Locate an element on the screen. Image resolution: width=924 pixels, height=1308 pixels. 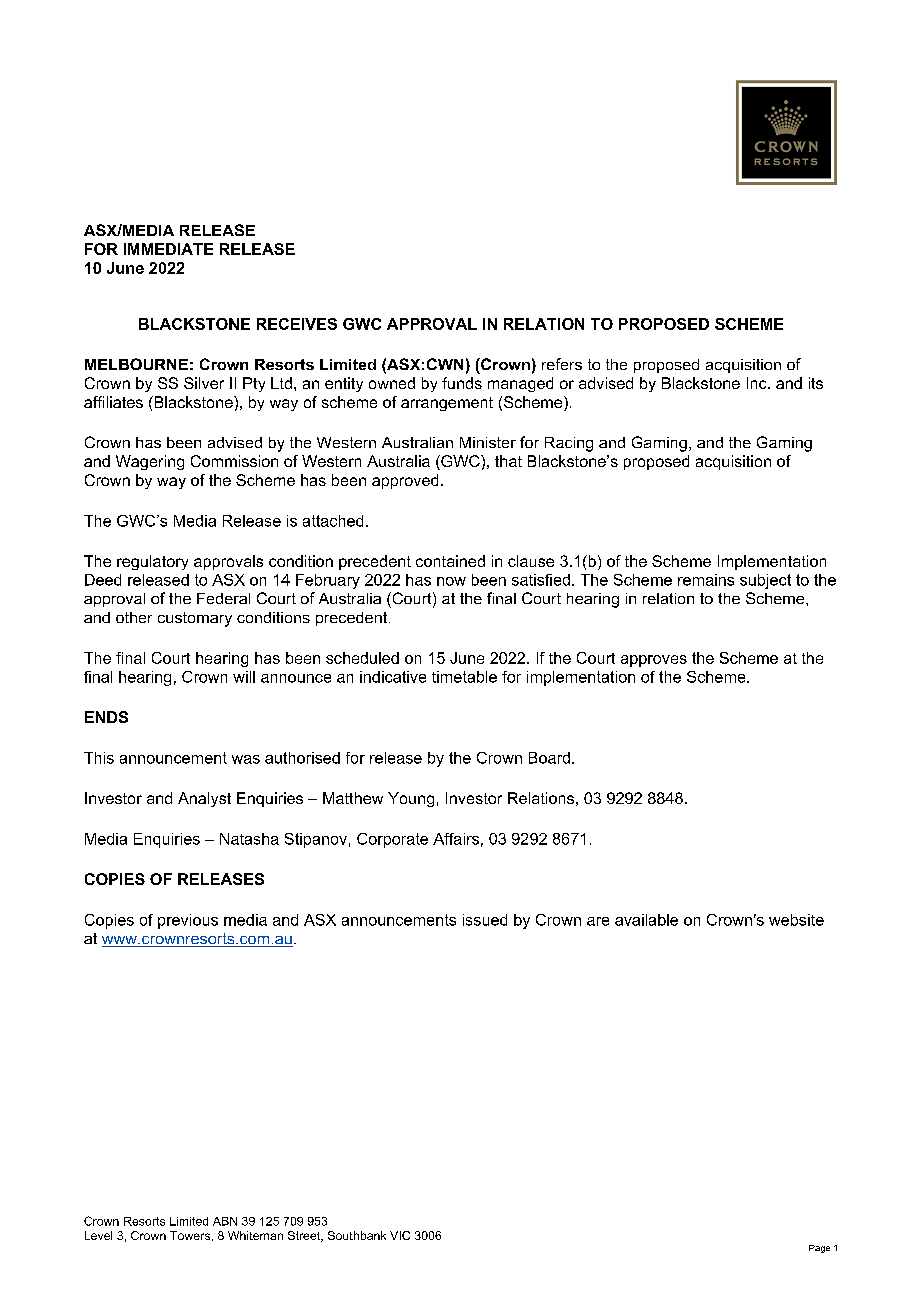
contained is located at coordinates (450, 561).
